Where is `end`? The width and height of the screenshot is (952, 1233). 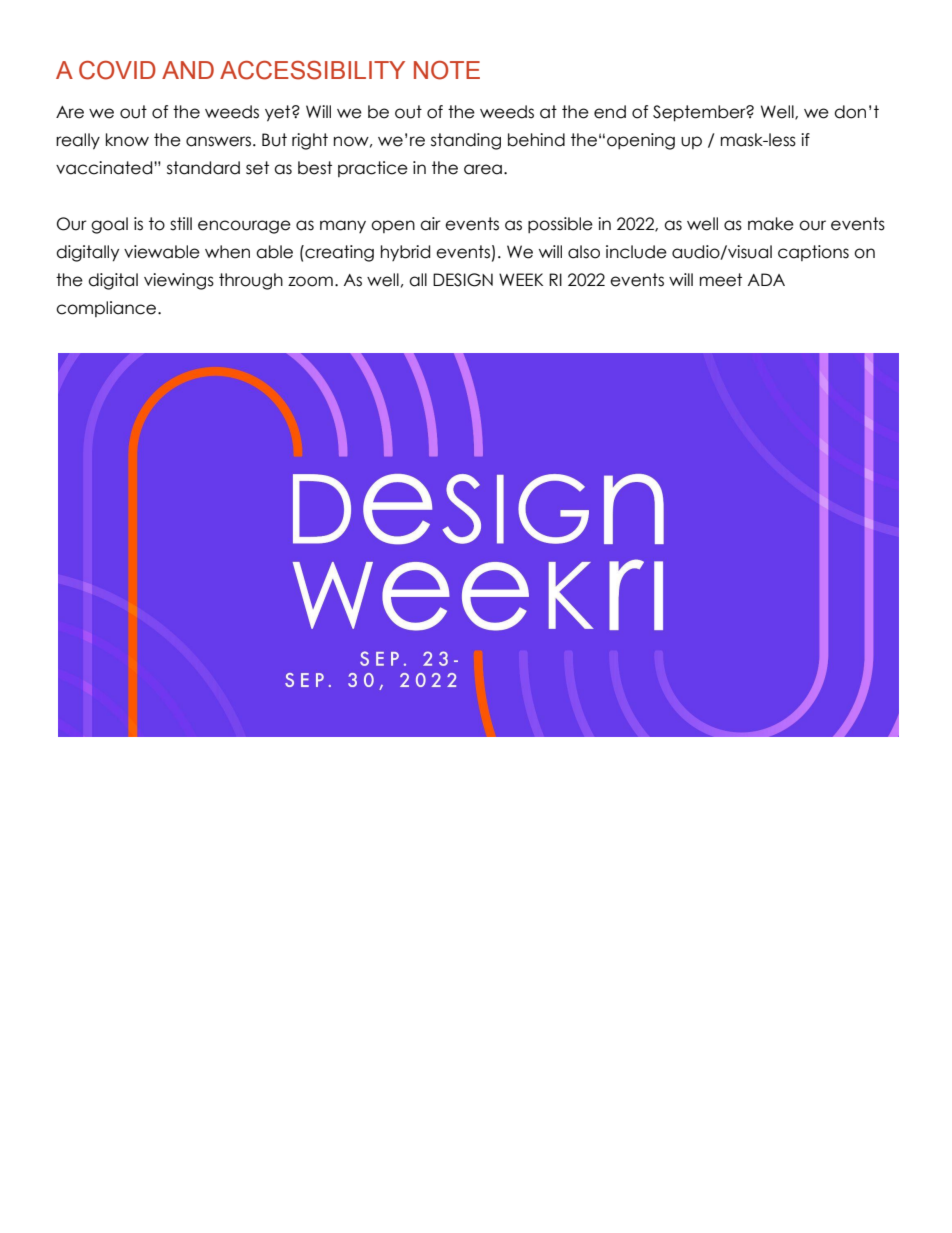
end is located at coordinates (610, 112).
